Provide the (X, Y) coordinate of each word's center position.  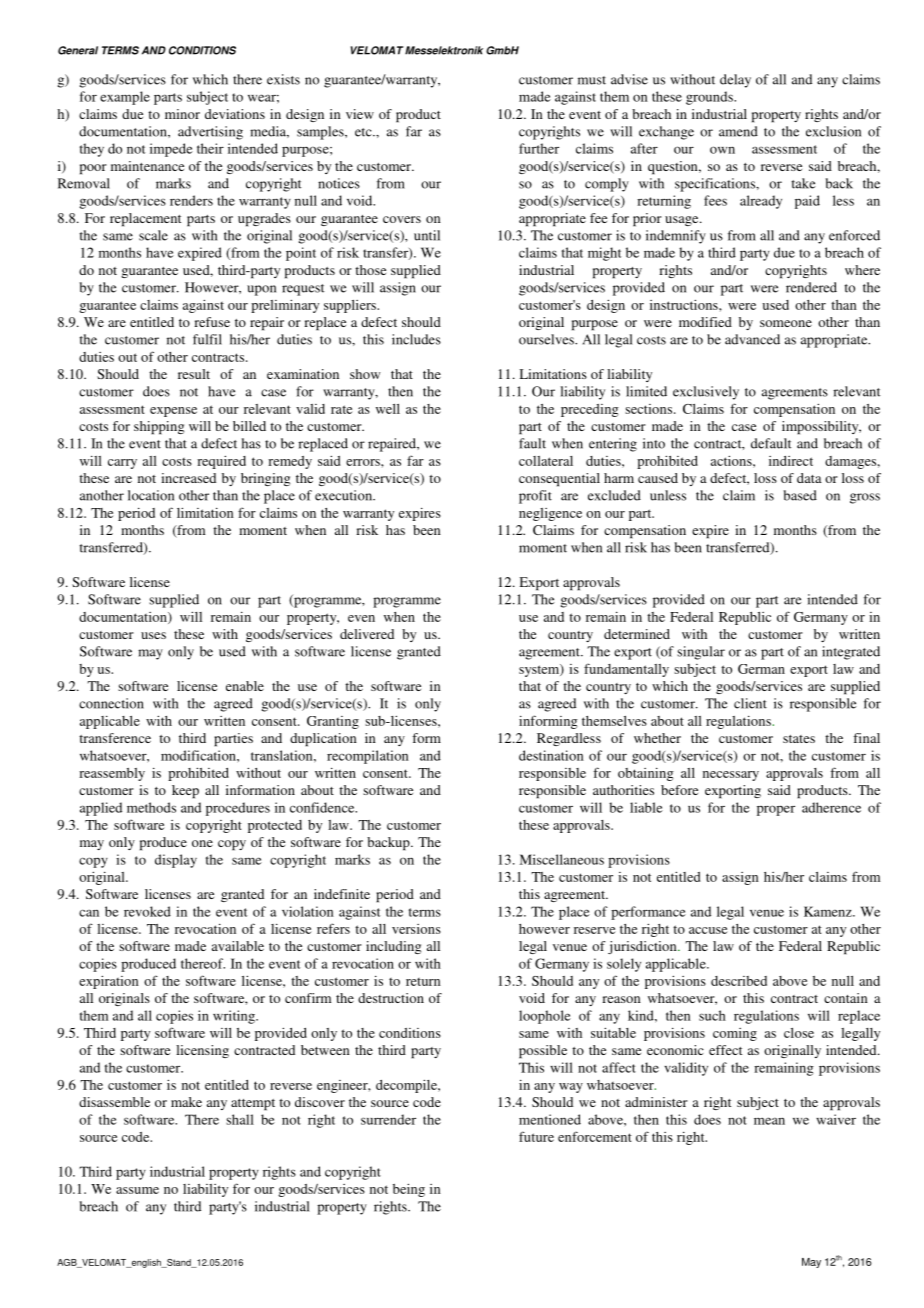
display (176, 861)
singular (701, 653)
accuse (708, 930)
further (539, 148)
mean (769, 1121)
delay (735, 81)
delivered (367, 634)
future (536, 1136)
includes (416, 339)
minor (182, 114)
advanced (752, 339)
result (194, 374)
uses (153, 635)
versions (416, 929)
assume (137, 1190)
